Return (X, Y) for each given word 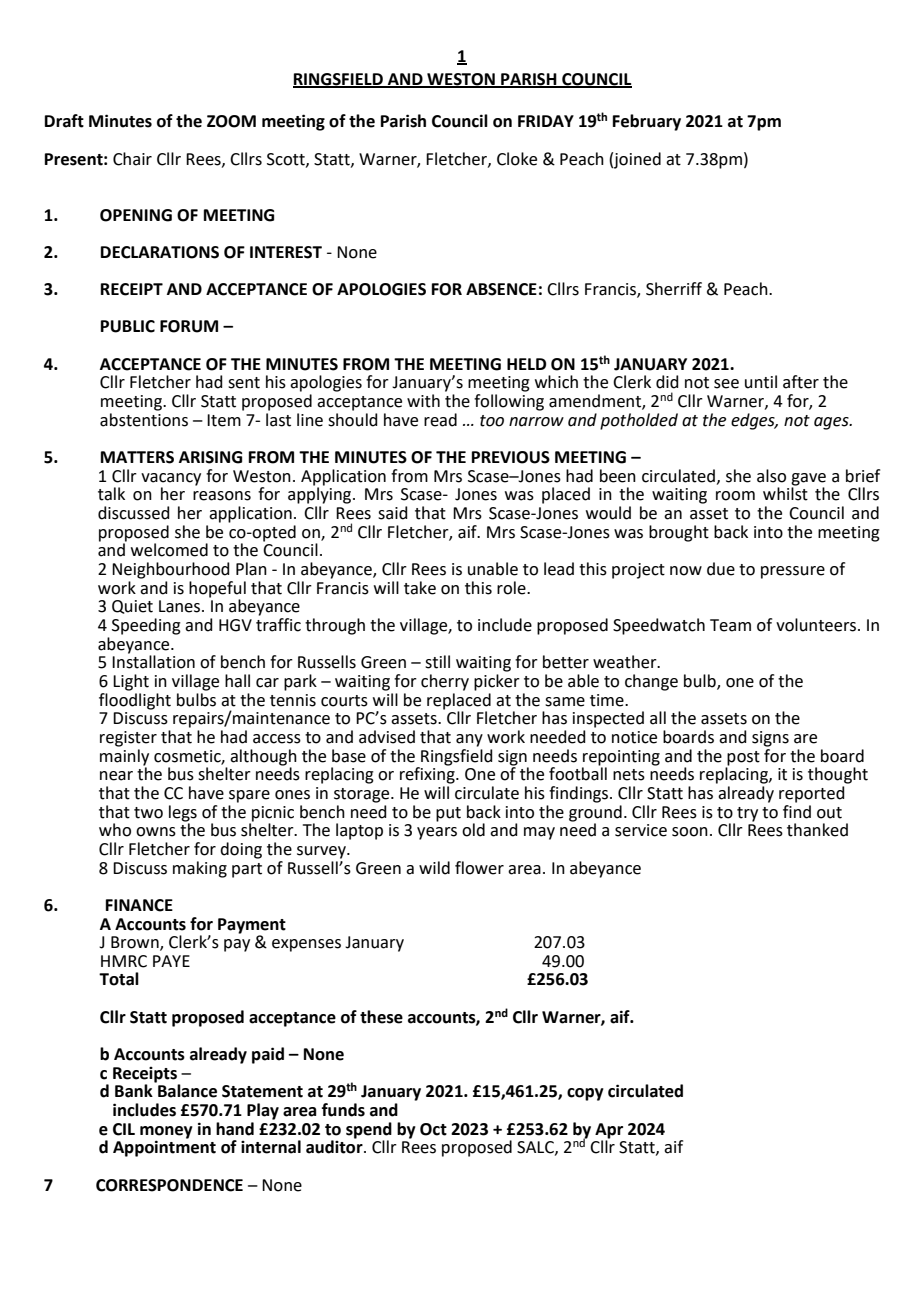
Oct (433, 1129)
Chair (132, 159)
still (437, 662)
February (647, 122)
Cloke (517, 159)
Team (730, 625)
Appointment (164, 1148)
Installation (153, 661)
